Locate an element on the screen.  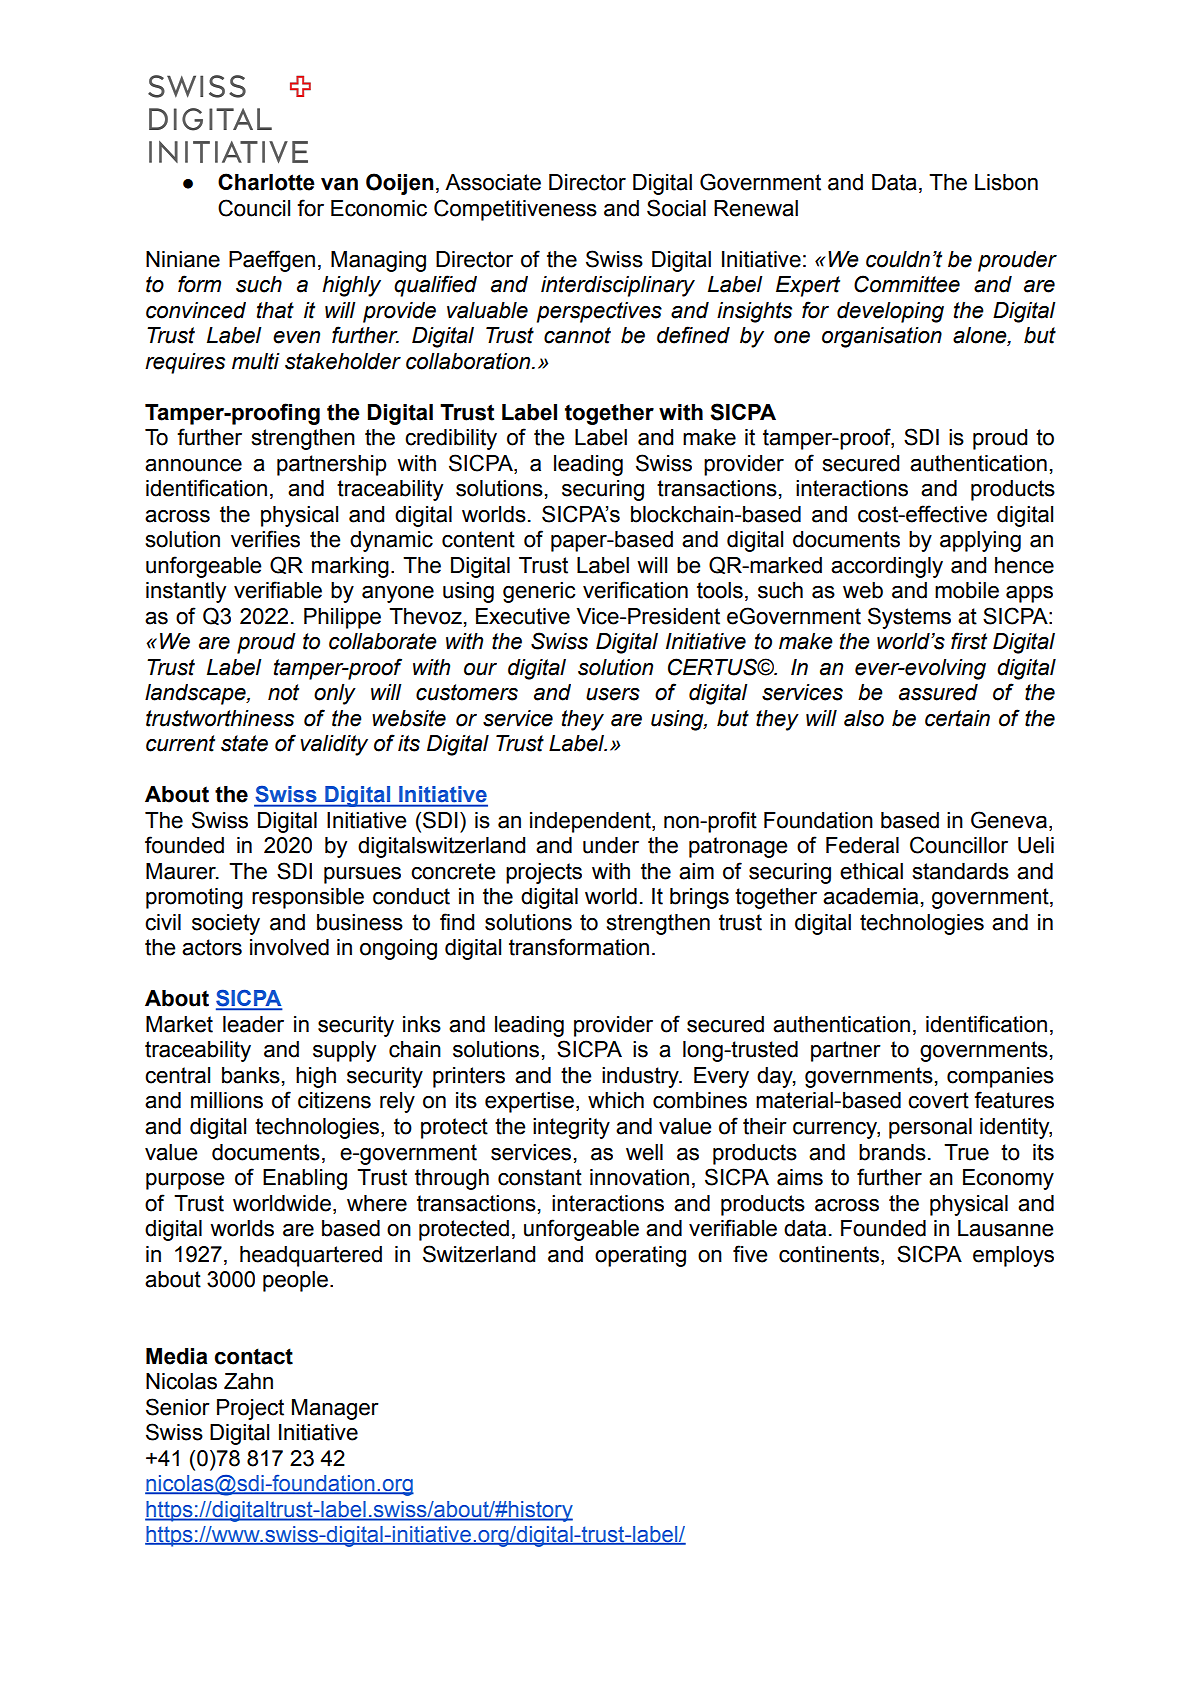
Systems is located at coordinates (909, 618).
